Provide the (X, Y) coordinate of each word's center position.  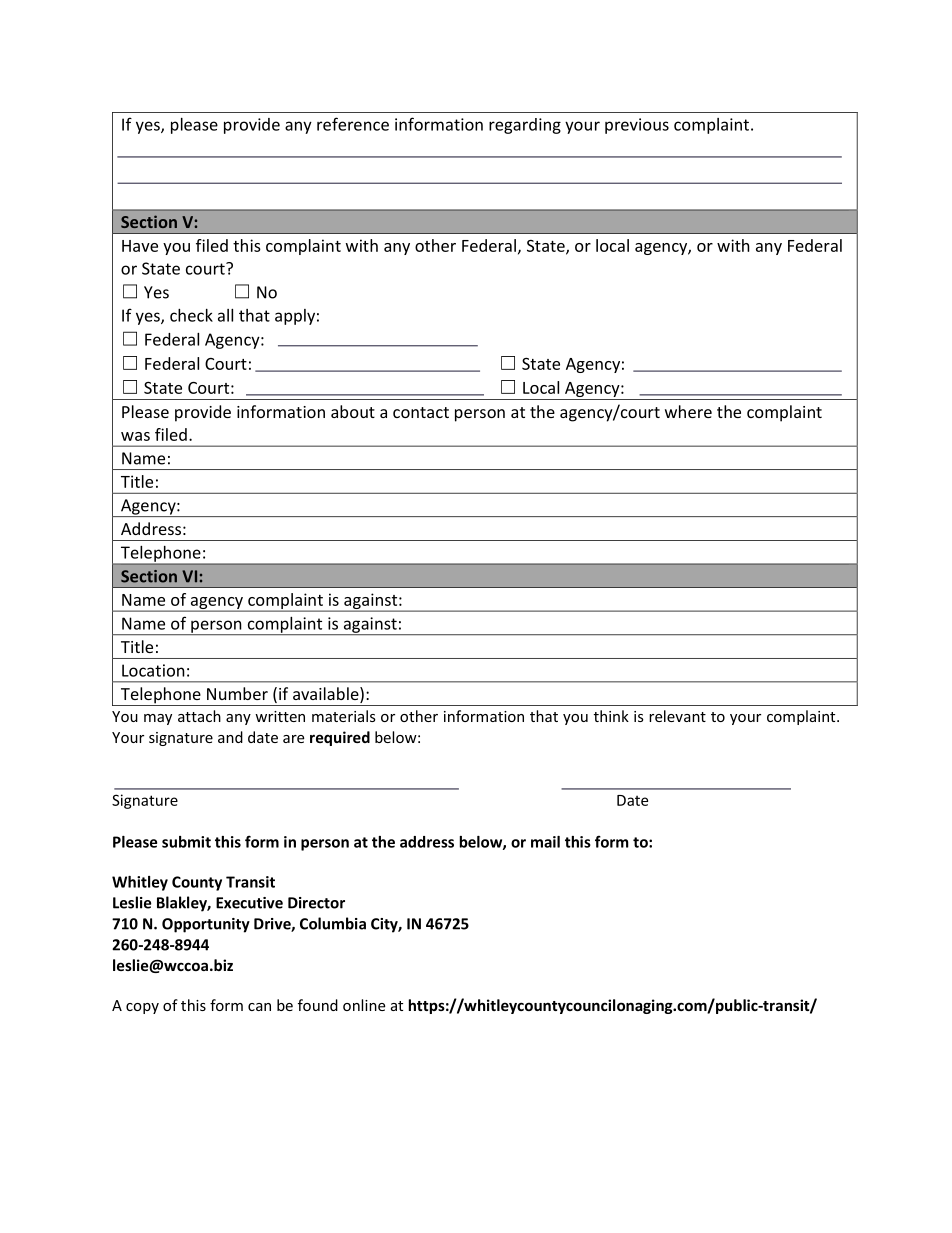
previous (637, 126)
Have (140, 246)
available (327, 695)
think (611, 716)
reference (353, 124)
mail (545, 842)
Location (153, 670)
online (364, 1005)
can (259, 1007)
